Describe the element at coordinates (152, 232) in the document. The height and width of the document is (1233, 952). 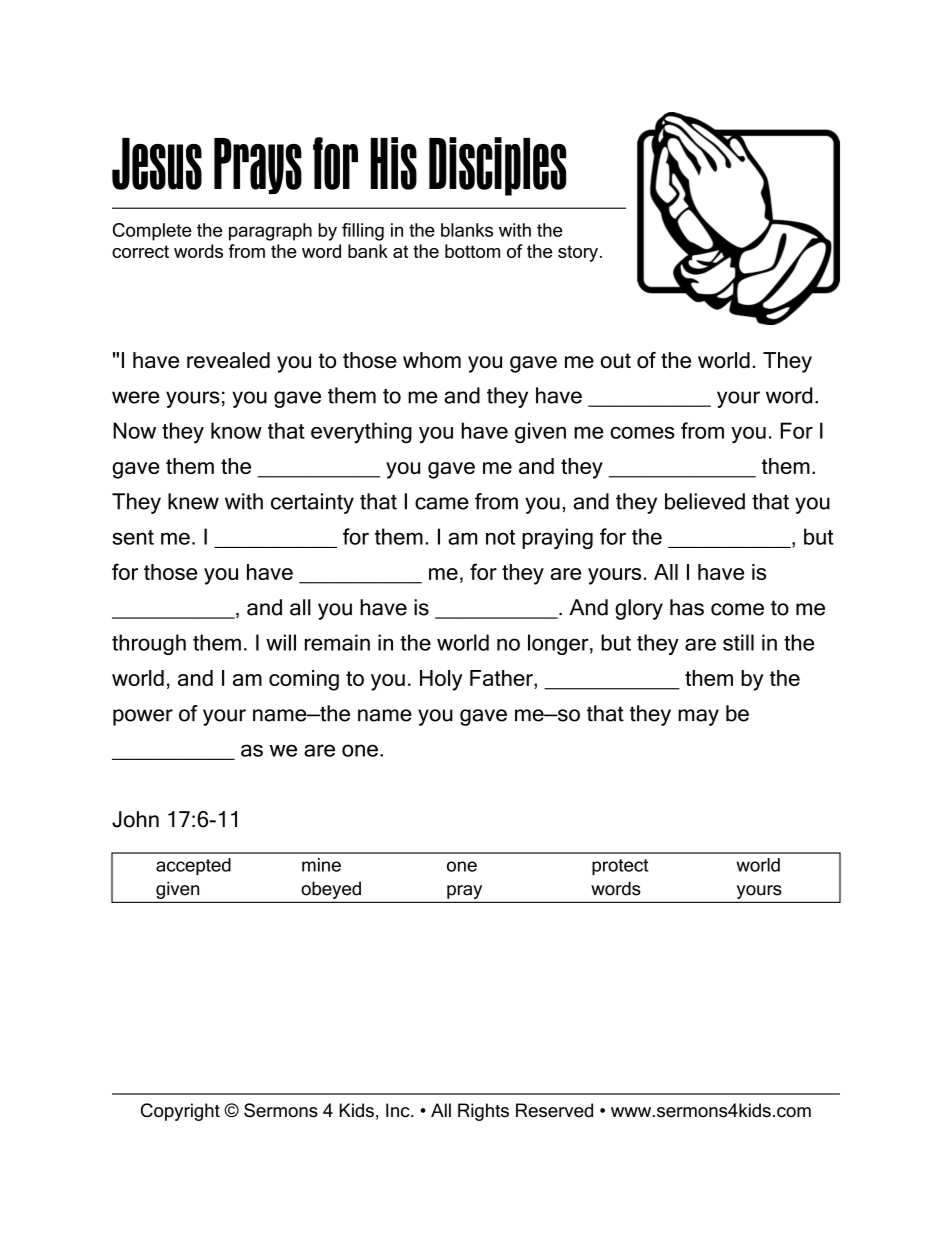
I see `Complete` at that location.
